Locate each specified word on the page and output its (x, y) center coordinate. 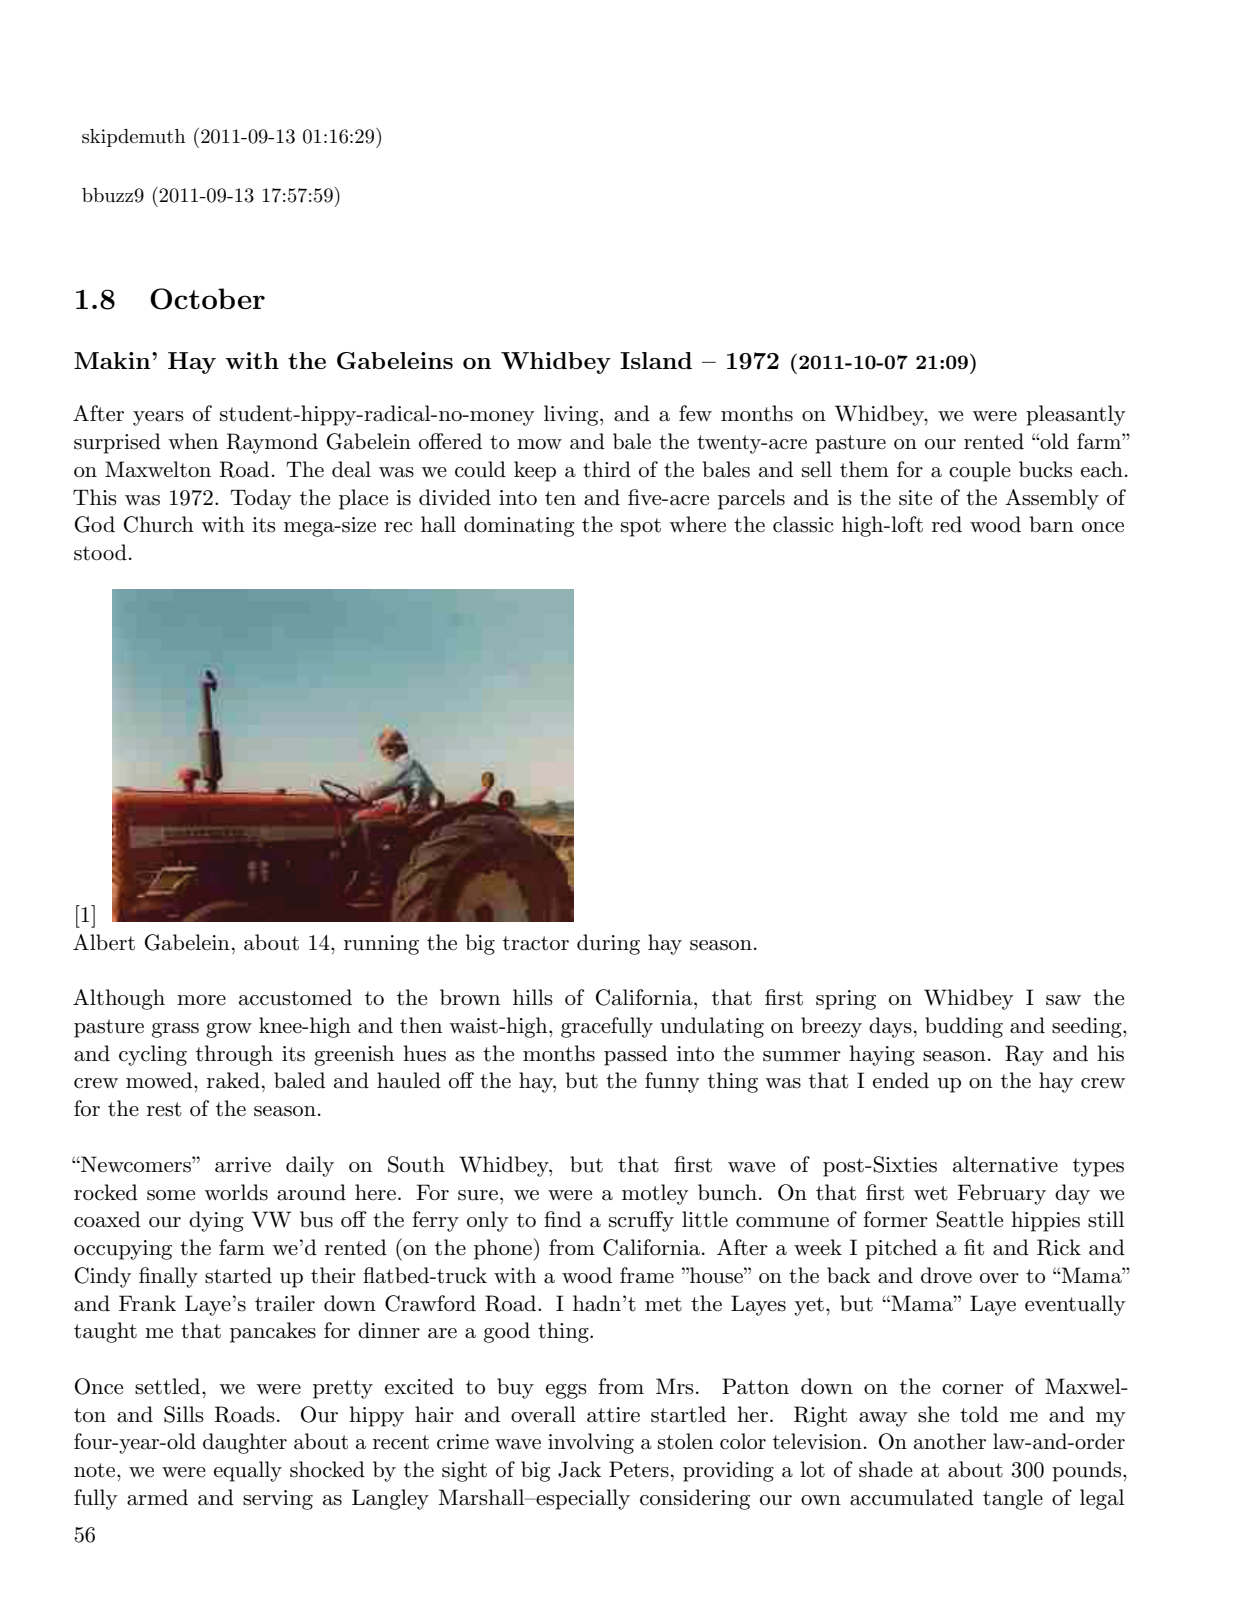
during (608, 944)
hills (533, 997)
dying (216, 1221)
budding (964, 1027)
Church (159, 524)
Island (656, 360)
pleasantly (1076, 415)
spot (641, 527)
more (201, 1000)
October (207, 299)
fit (974, 1247)
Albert (104, 942)
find (563, 1219)
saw (1063, 1000)
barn (1052, 524)
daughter (245, 1443)
